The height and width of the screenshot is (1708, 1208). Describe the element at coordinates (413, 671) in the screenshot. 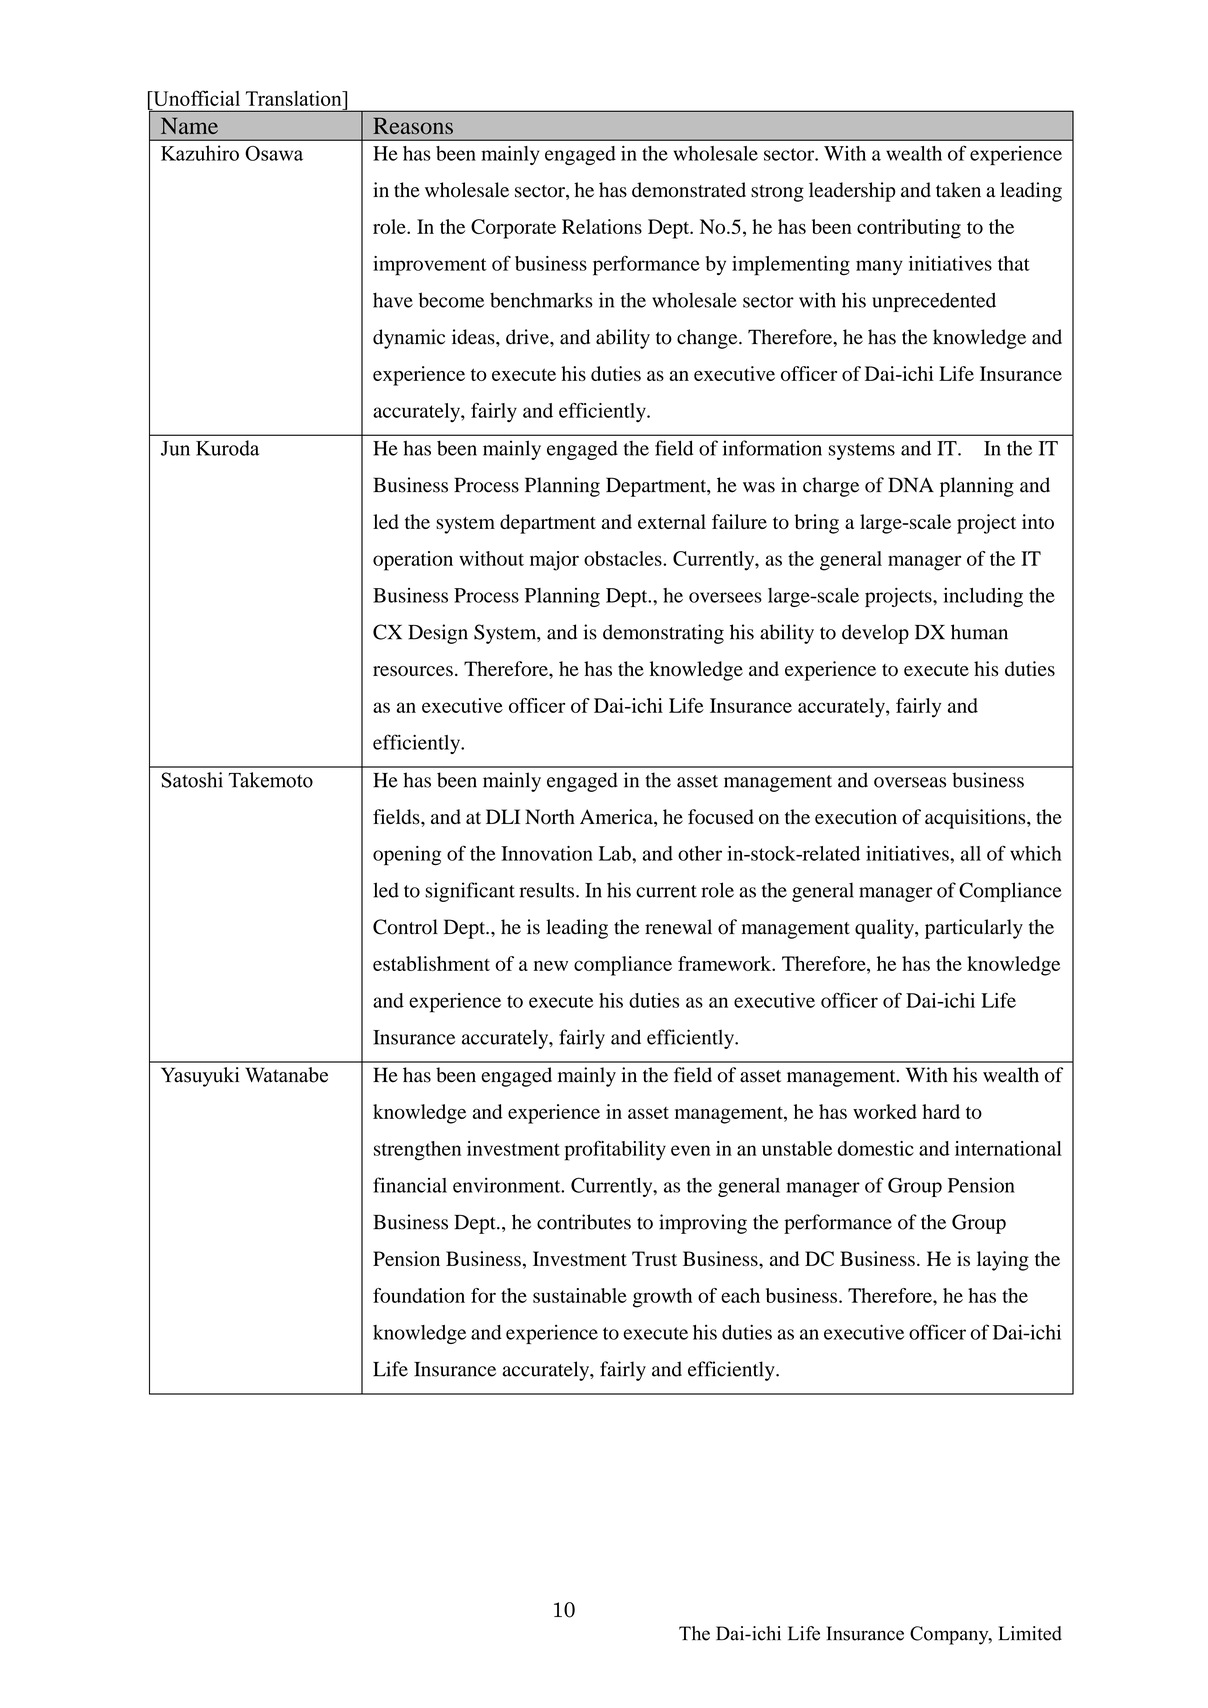

I see `resources` at that location.
